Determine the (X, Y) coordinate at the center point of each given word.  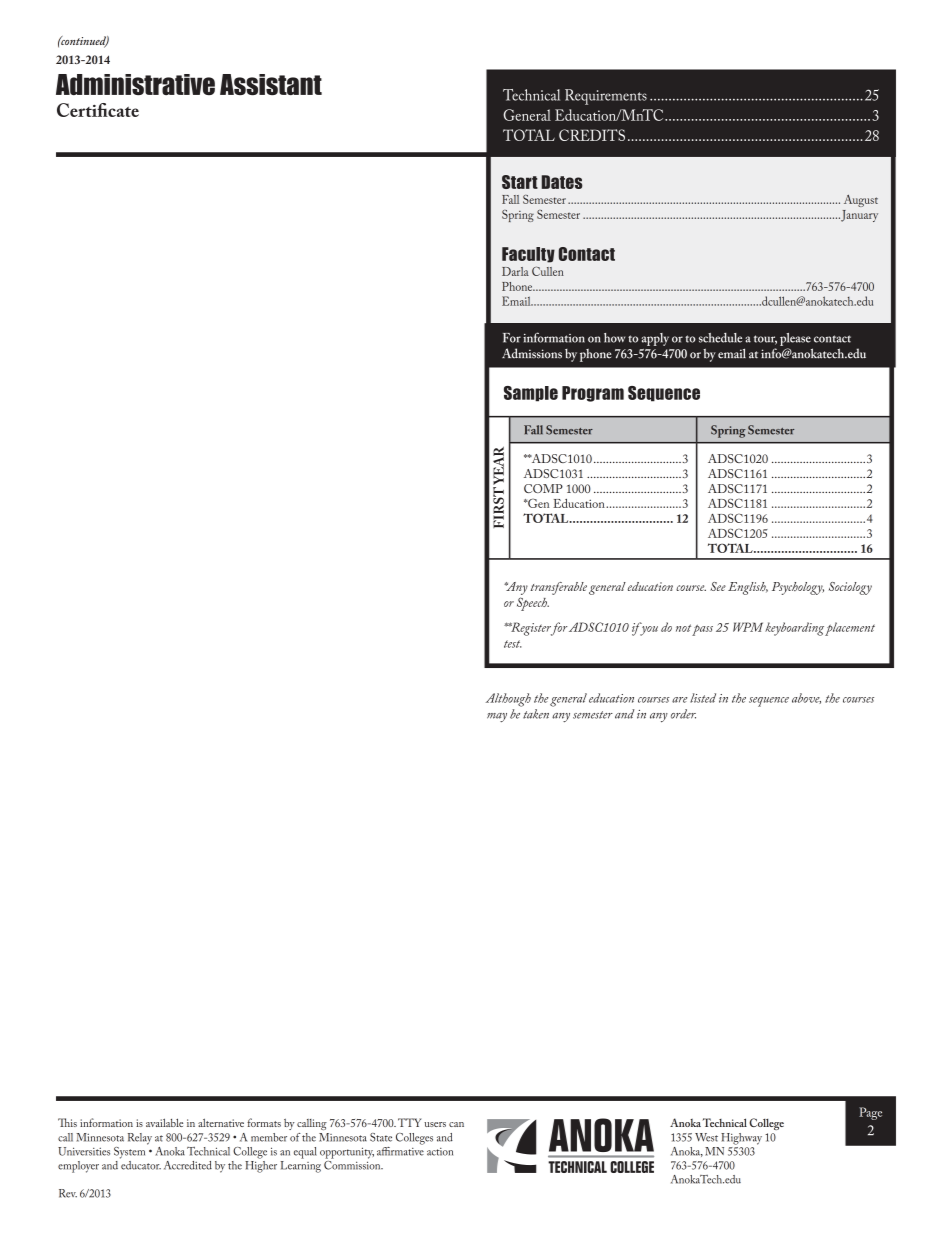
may (497, 717)
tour (765, 340)
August (861, 201)
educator (140, 1164)
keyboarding (794, 629)
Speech (533, 604)
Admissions (532, 353)
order (683, 714)
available (164, 1122)
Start (520, 182)
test (513, 644)
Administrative (135, 84)
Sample (531, 394)
